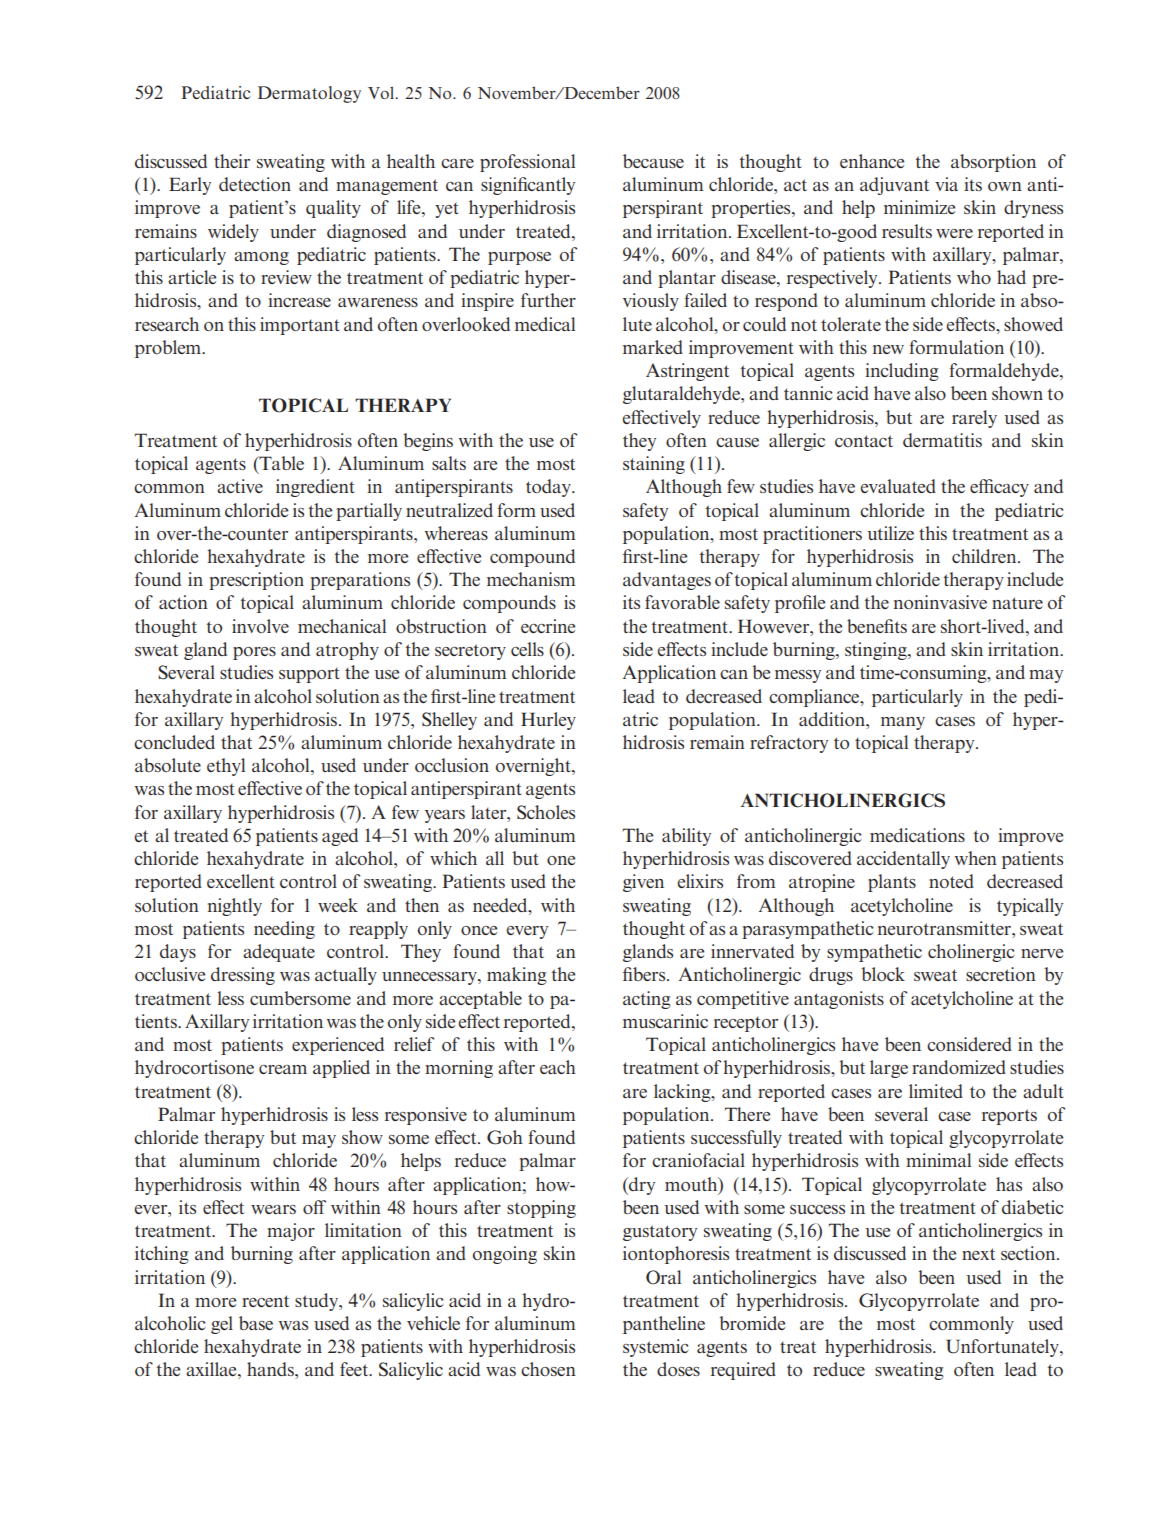 The height and width of the screenshot is (1521, 1157). I want to click on staining, so click(654, 465).
